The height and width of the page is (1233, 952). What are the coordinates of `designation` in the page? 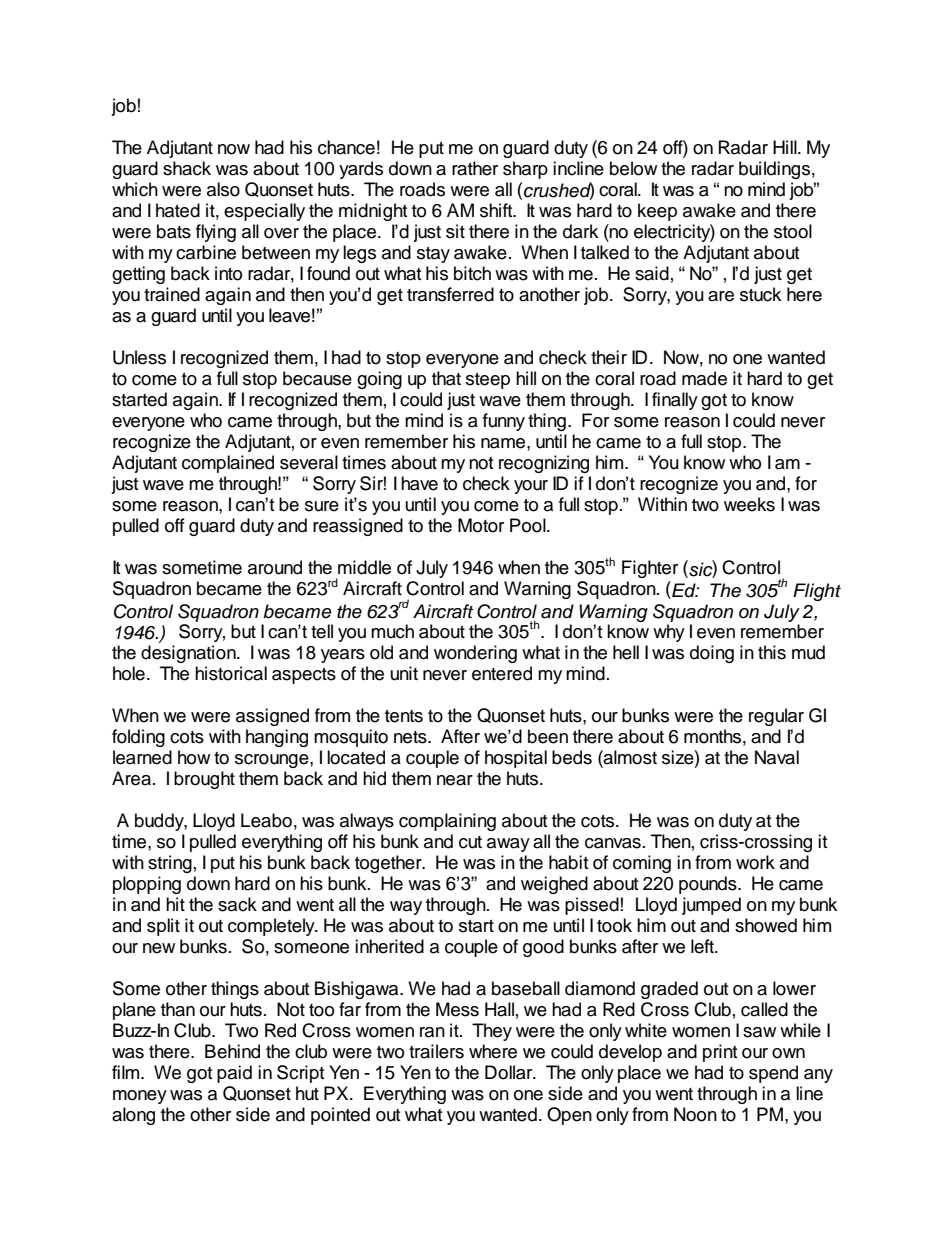 It's located at (189, 654).
